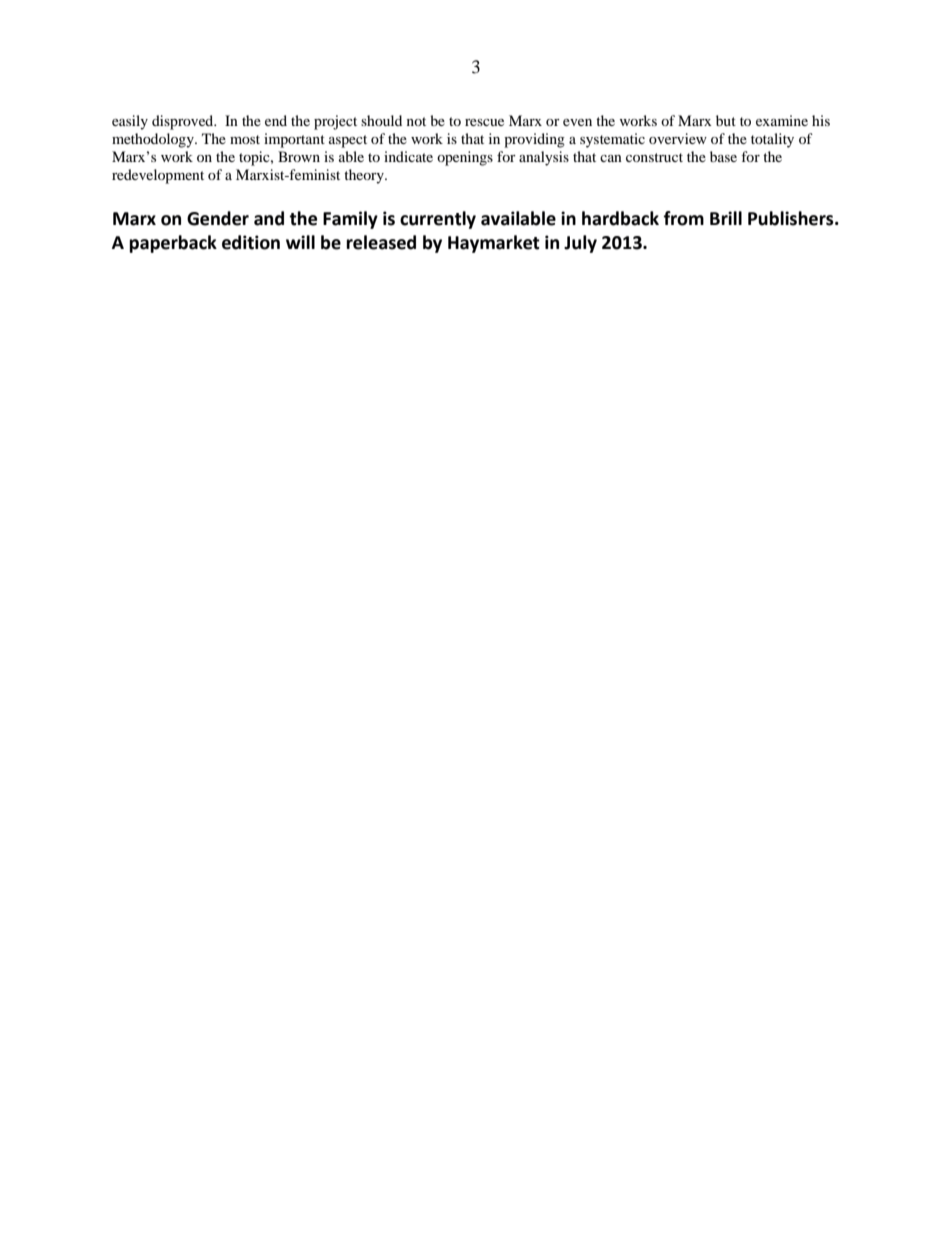 This page has height=1233, width=952. Describe the element at coordinates (251, 242) in the page. I see `edition` at that location.
